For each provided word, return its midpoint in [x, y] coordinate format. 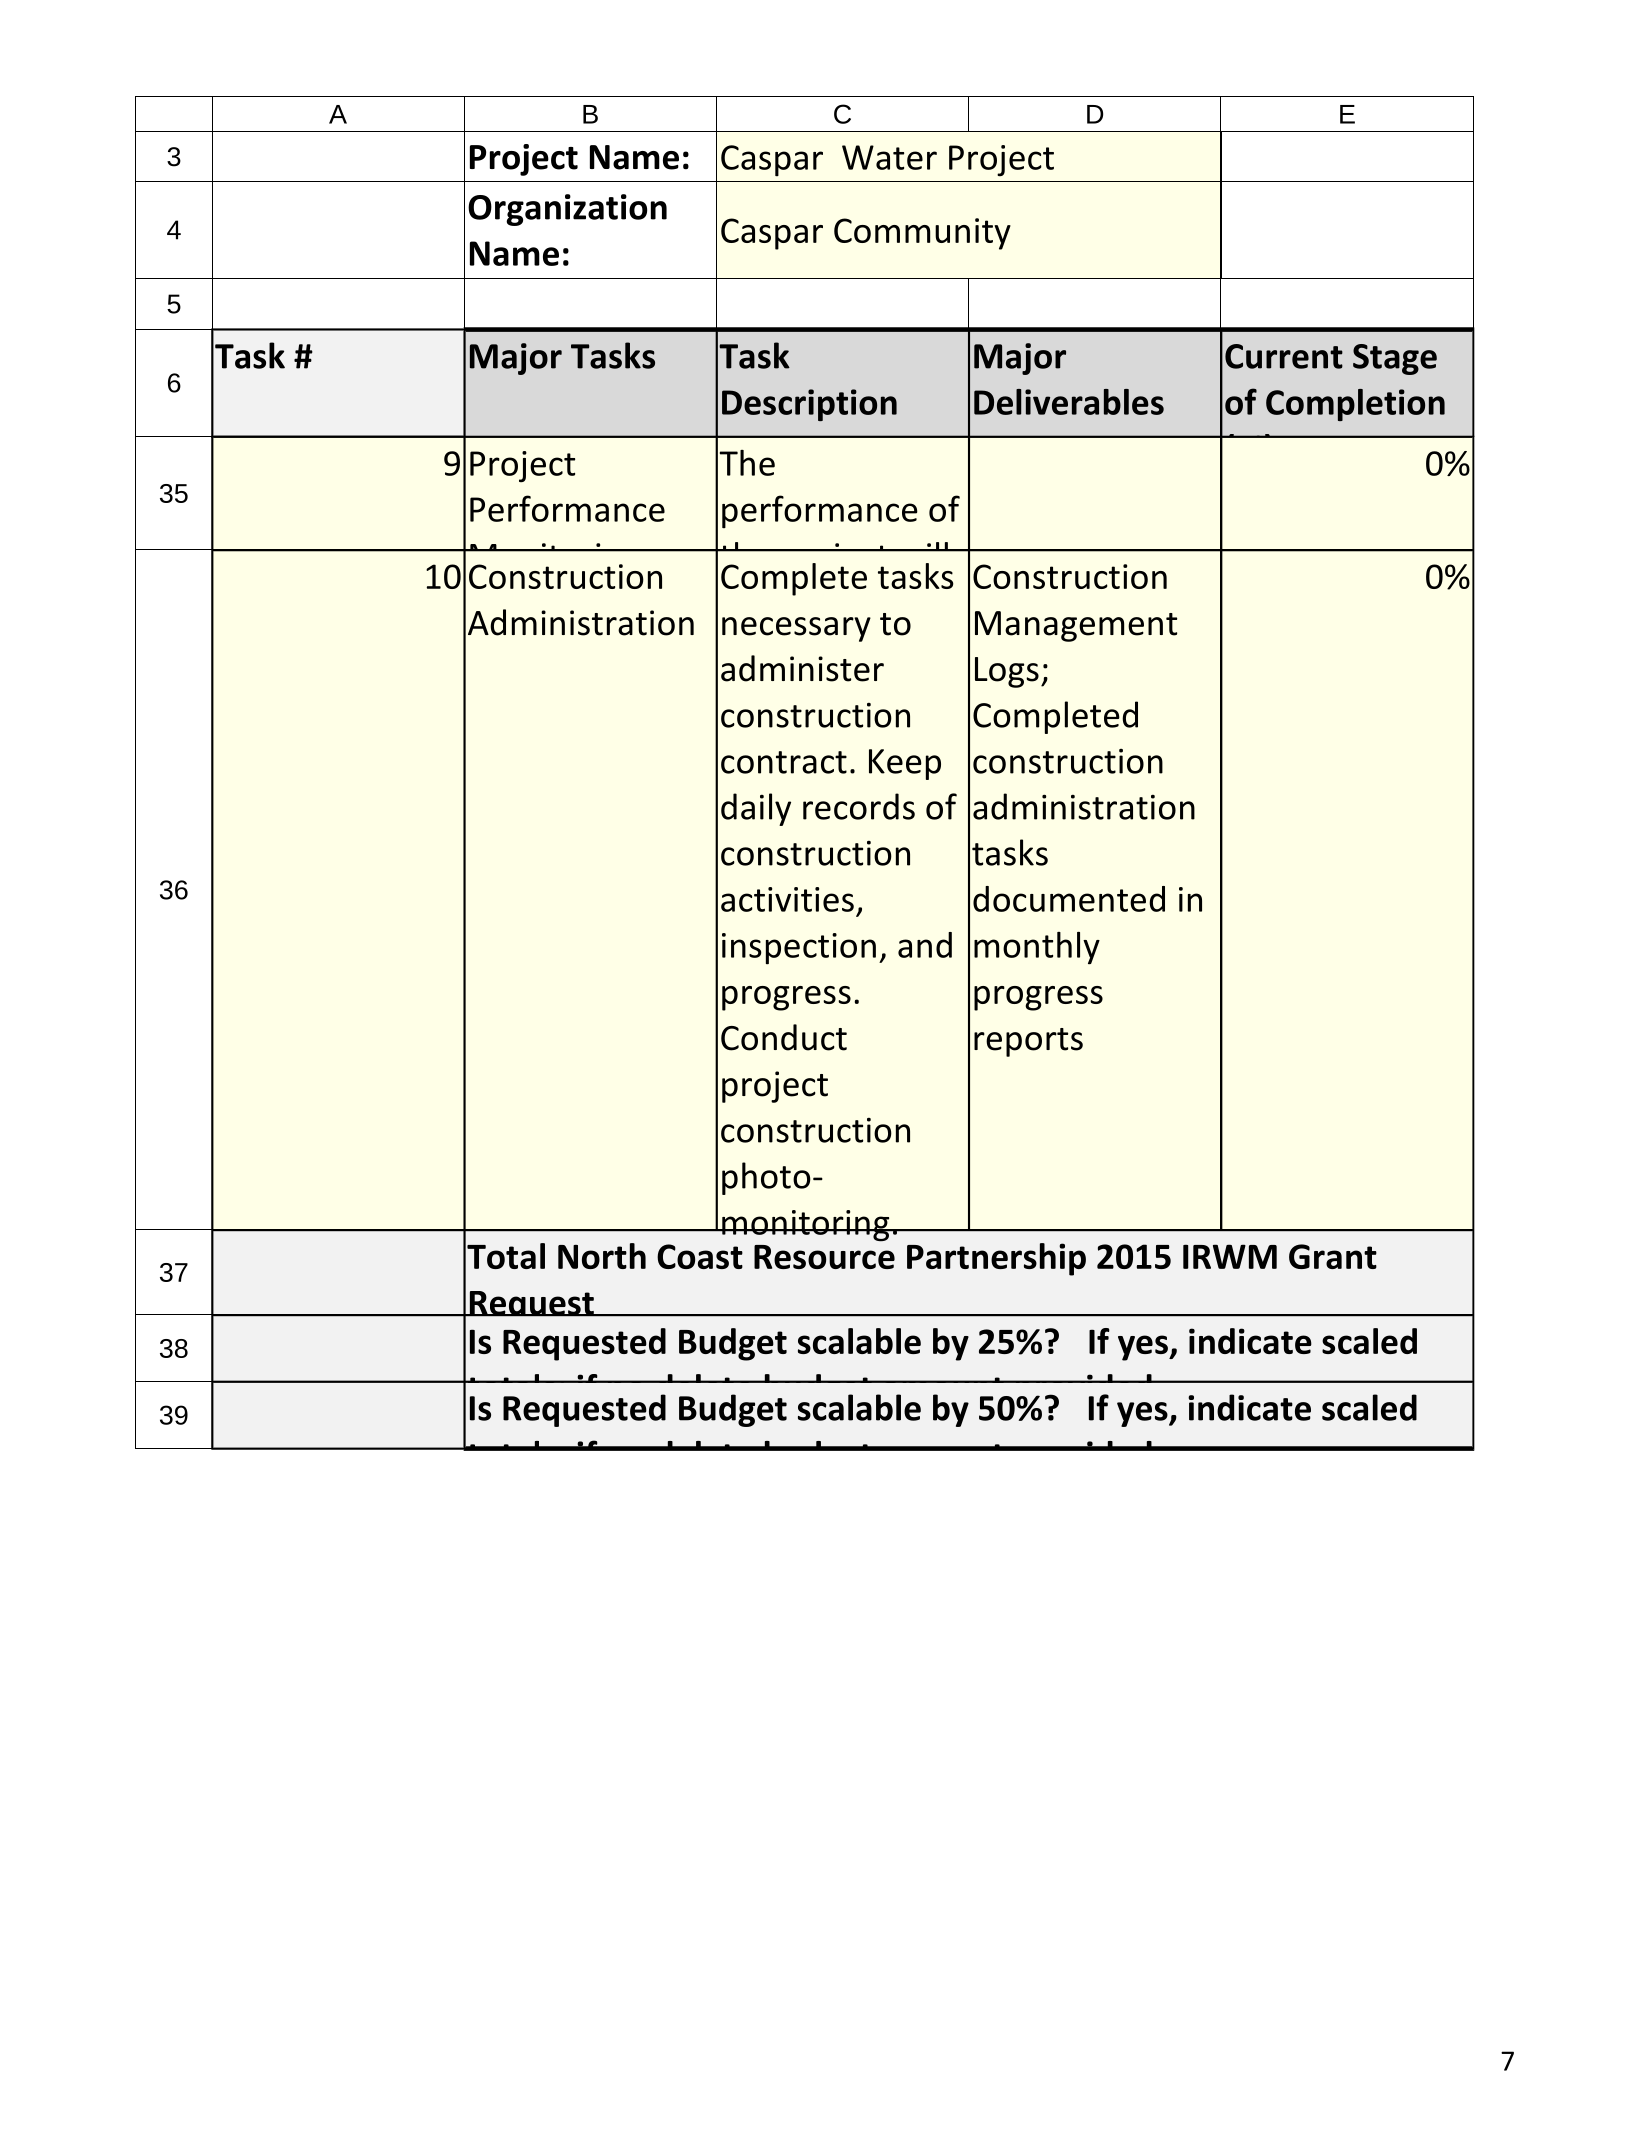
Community [922, 234]
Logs [1007, 672]
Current [1284, 356]
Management [1076, 626]
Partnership [996, 1259]
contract [784, 762]
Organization [567, 210]
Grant [1333, 1256]
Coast [700, 1256]
